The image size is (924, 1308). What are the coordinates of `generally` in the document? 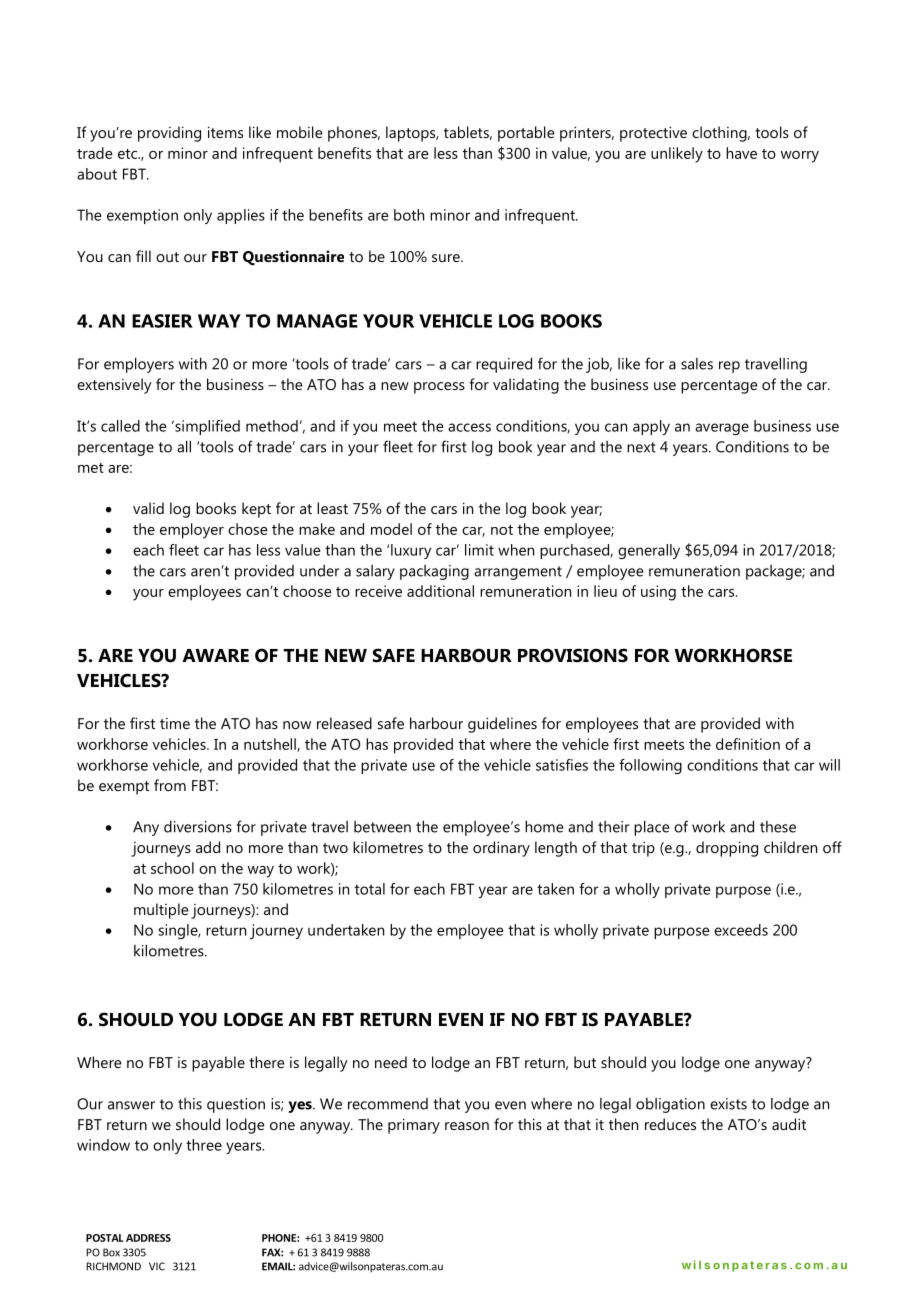 It's located at (649, 551).
